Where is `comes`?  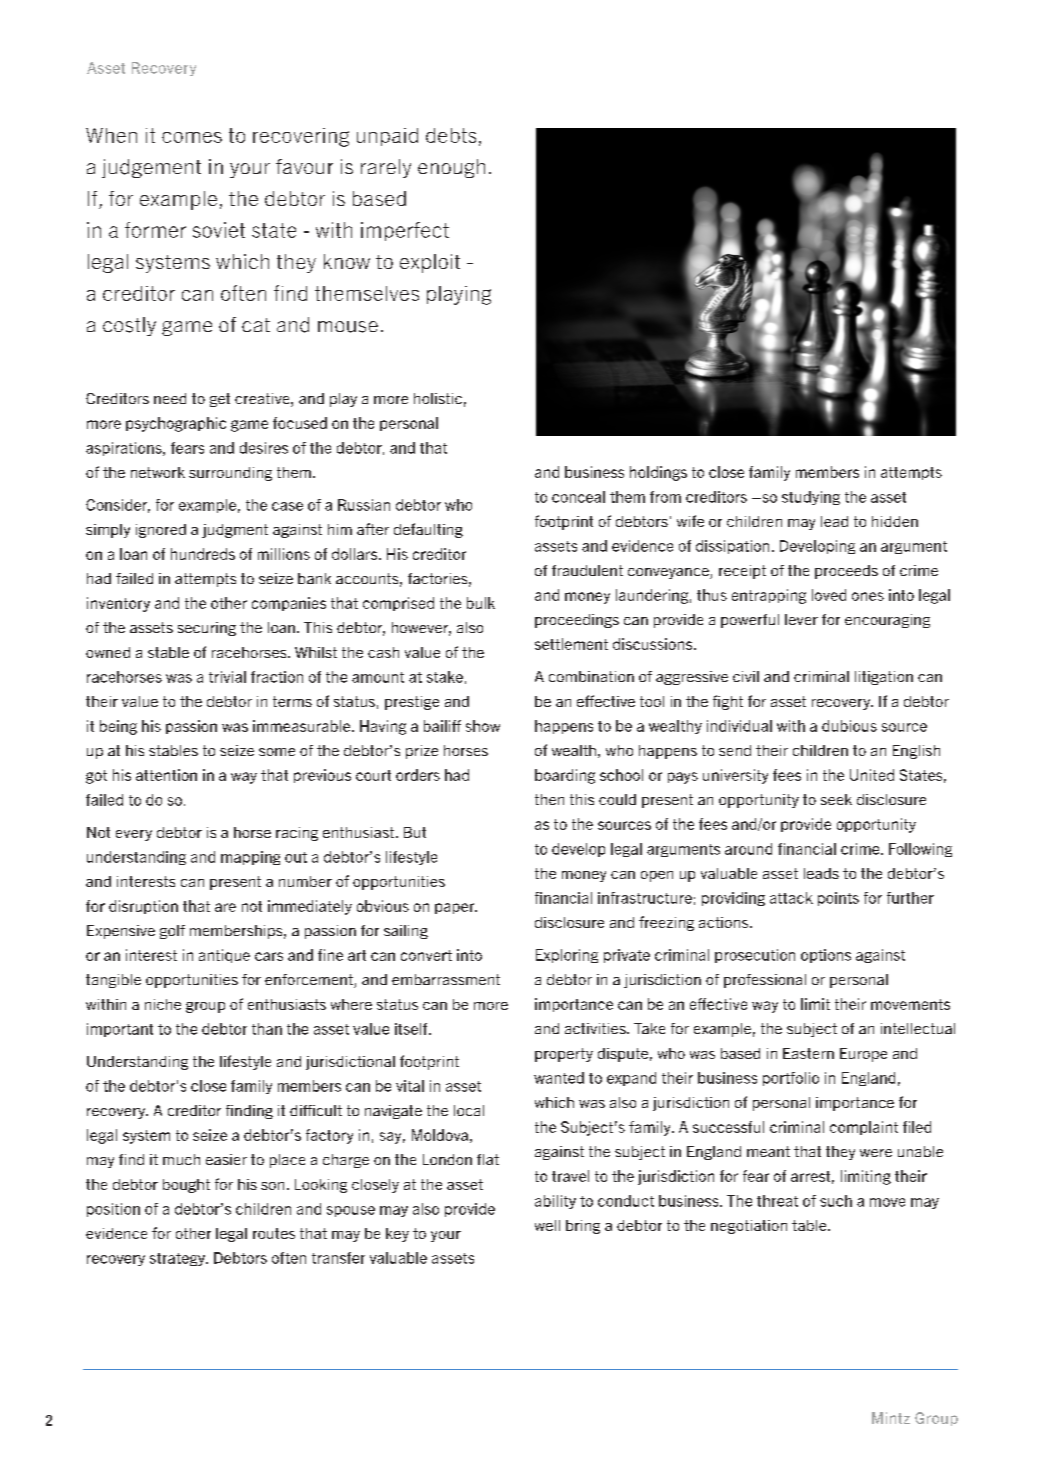 comes is located at coordinates (192, 137).
